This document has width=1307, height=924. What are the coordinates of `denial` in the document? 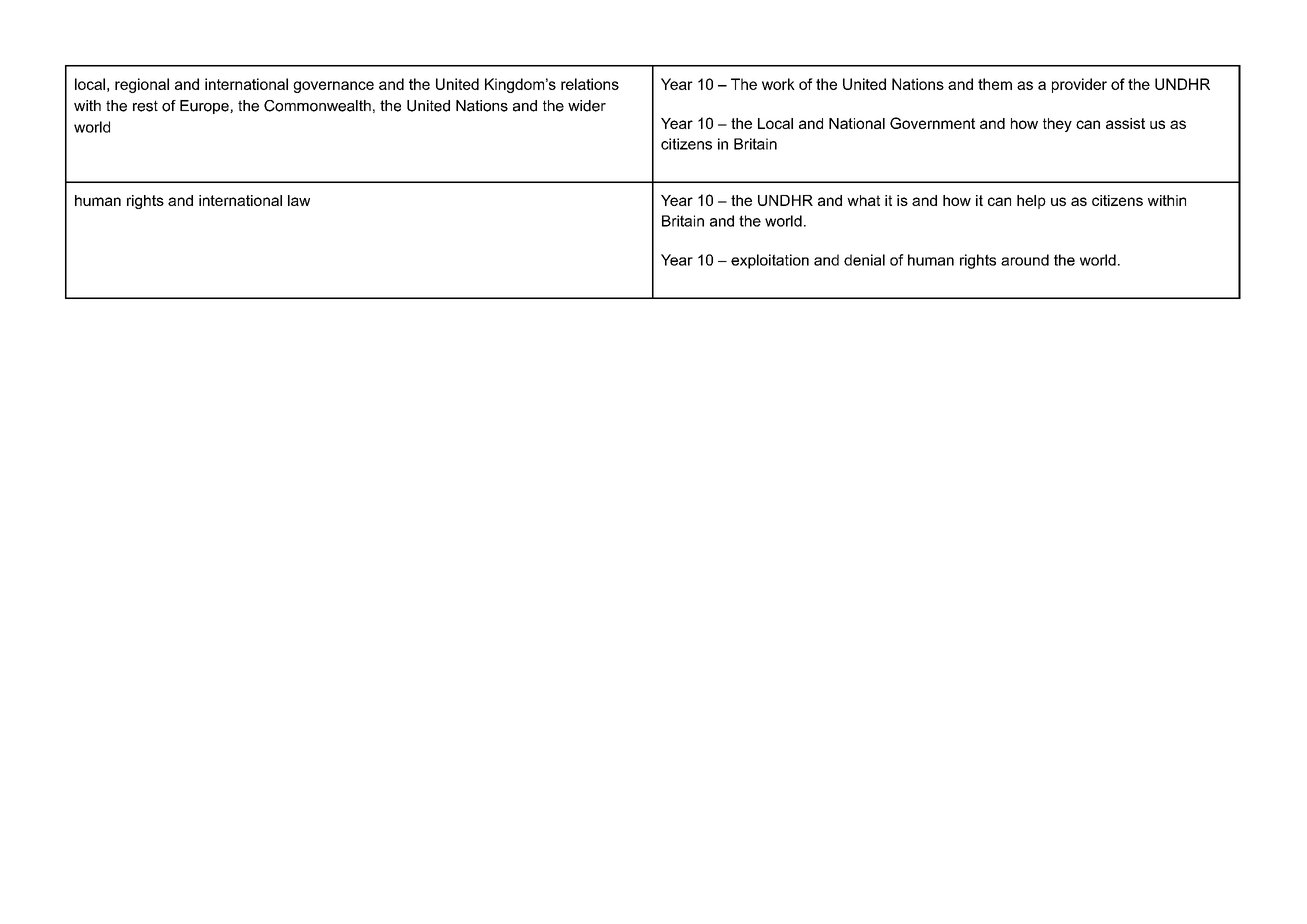 It's located at (864, 260).
